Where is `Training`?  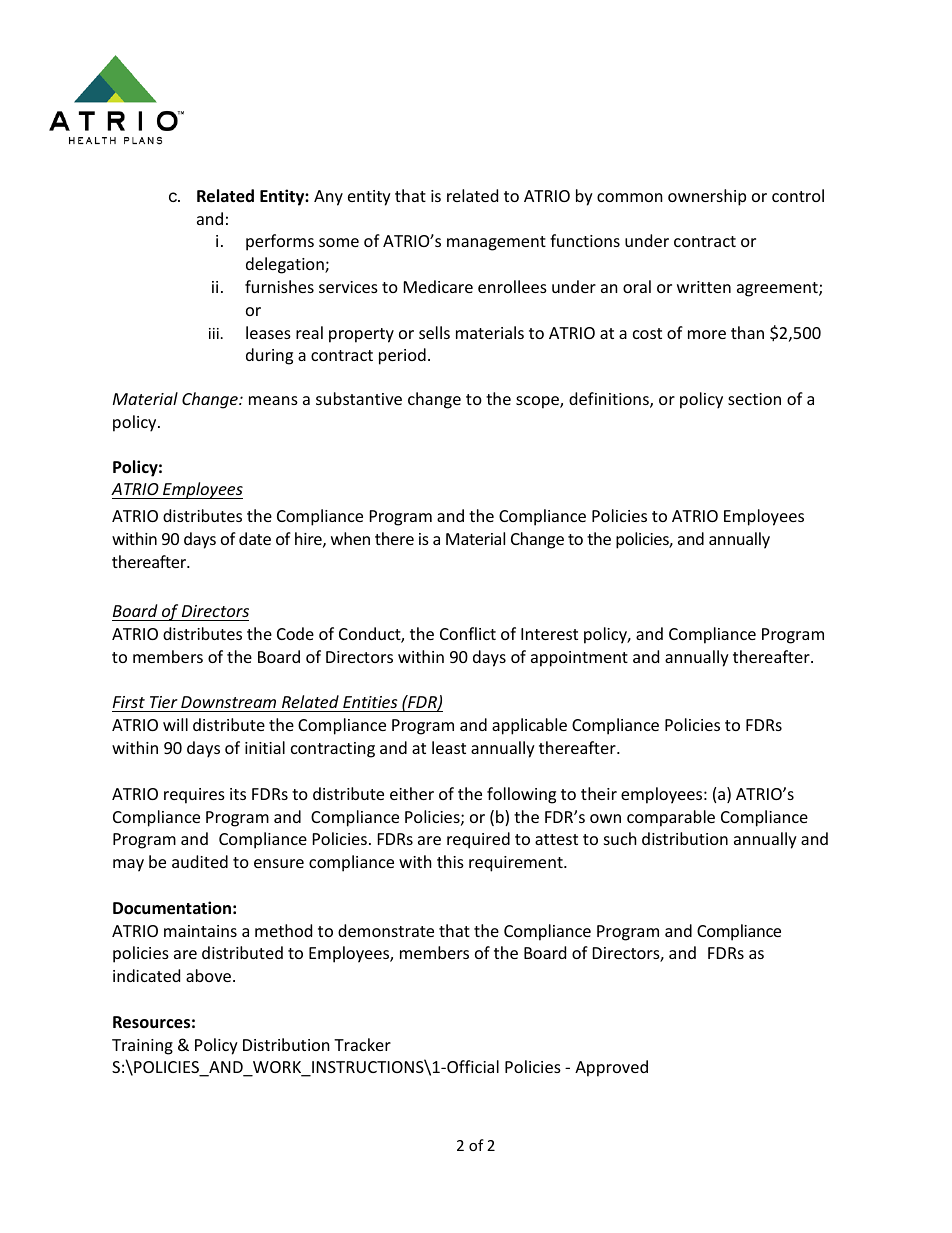 Training is located at coordinates (142, 1047).
